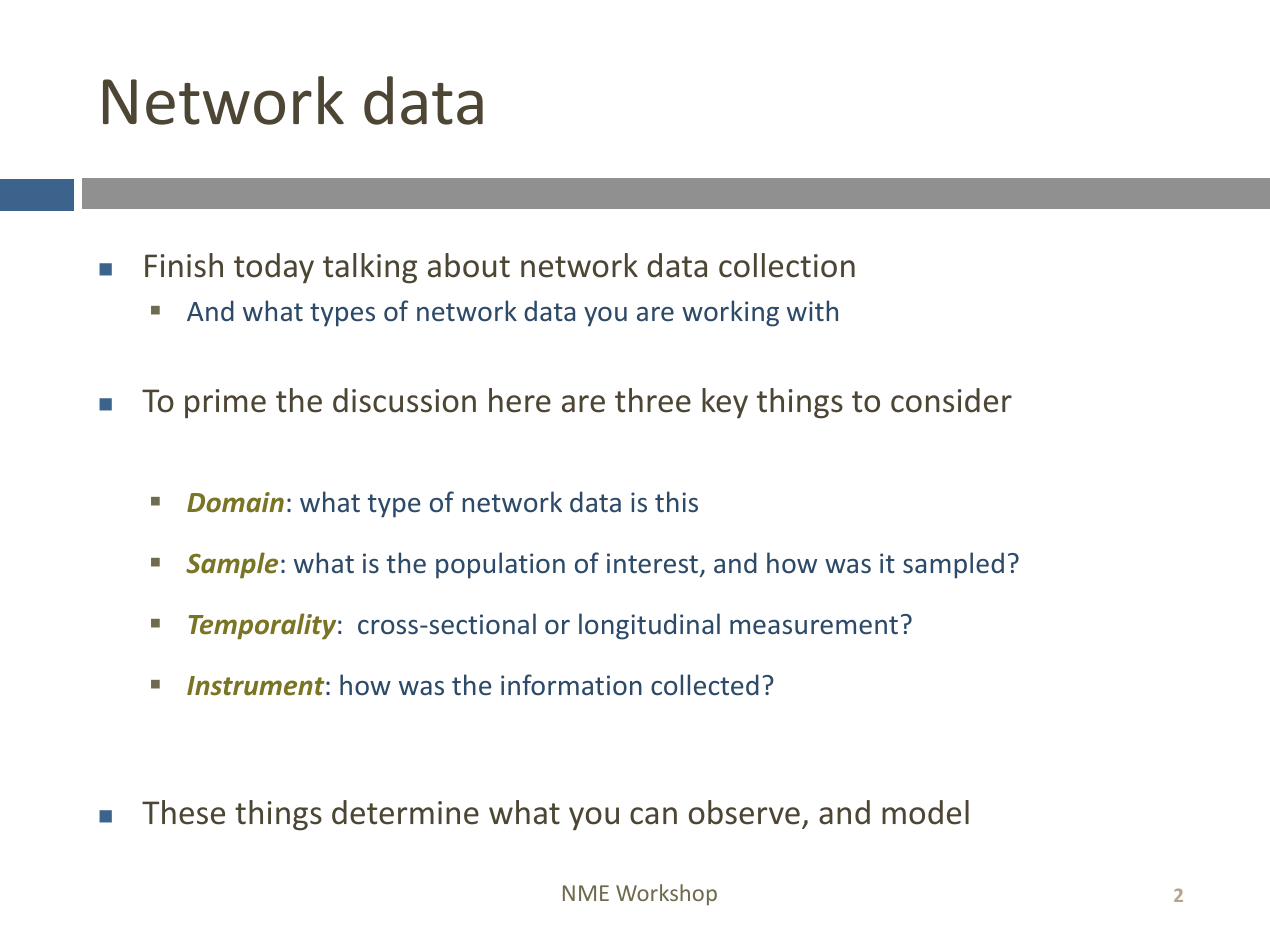 The width and height of the document is (1270, 952). Describe the element at coordinates (235, 502) in the document. I see `Domain` at that location.
